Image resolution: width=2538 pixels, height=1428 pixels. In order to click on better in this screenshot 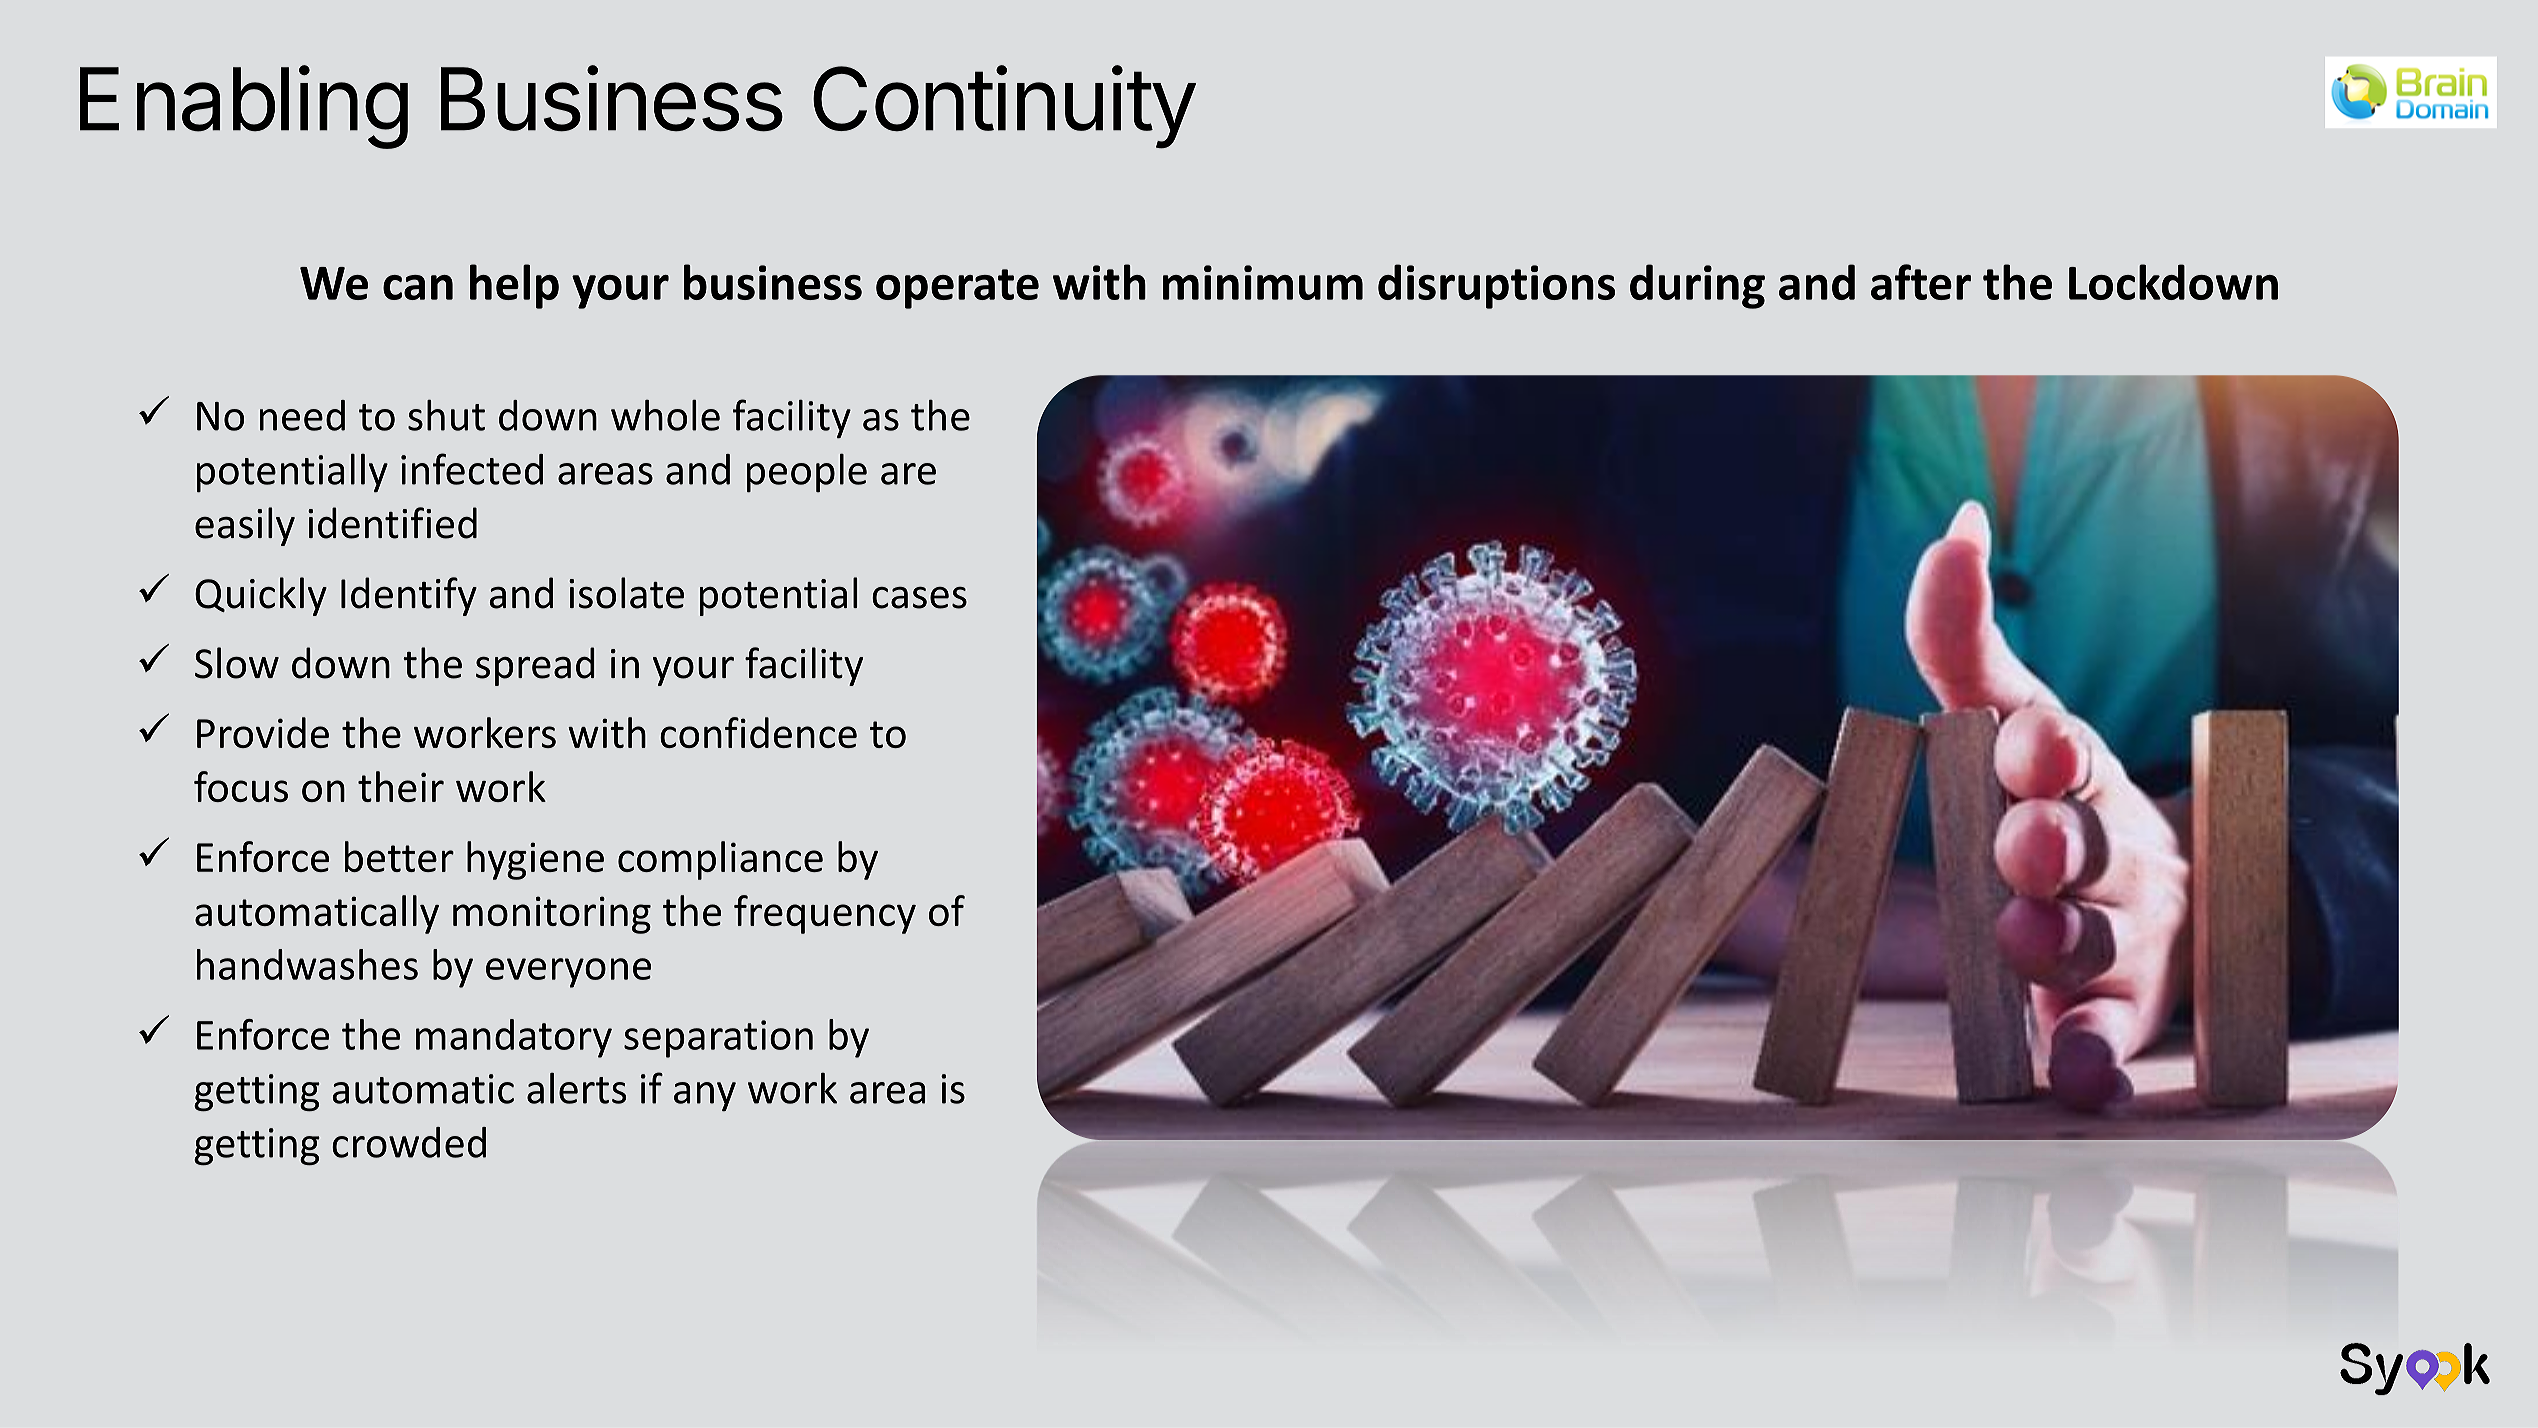, I will do `click(399, 856)`.
